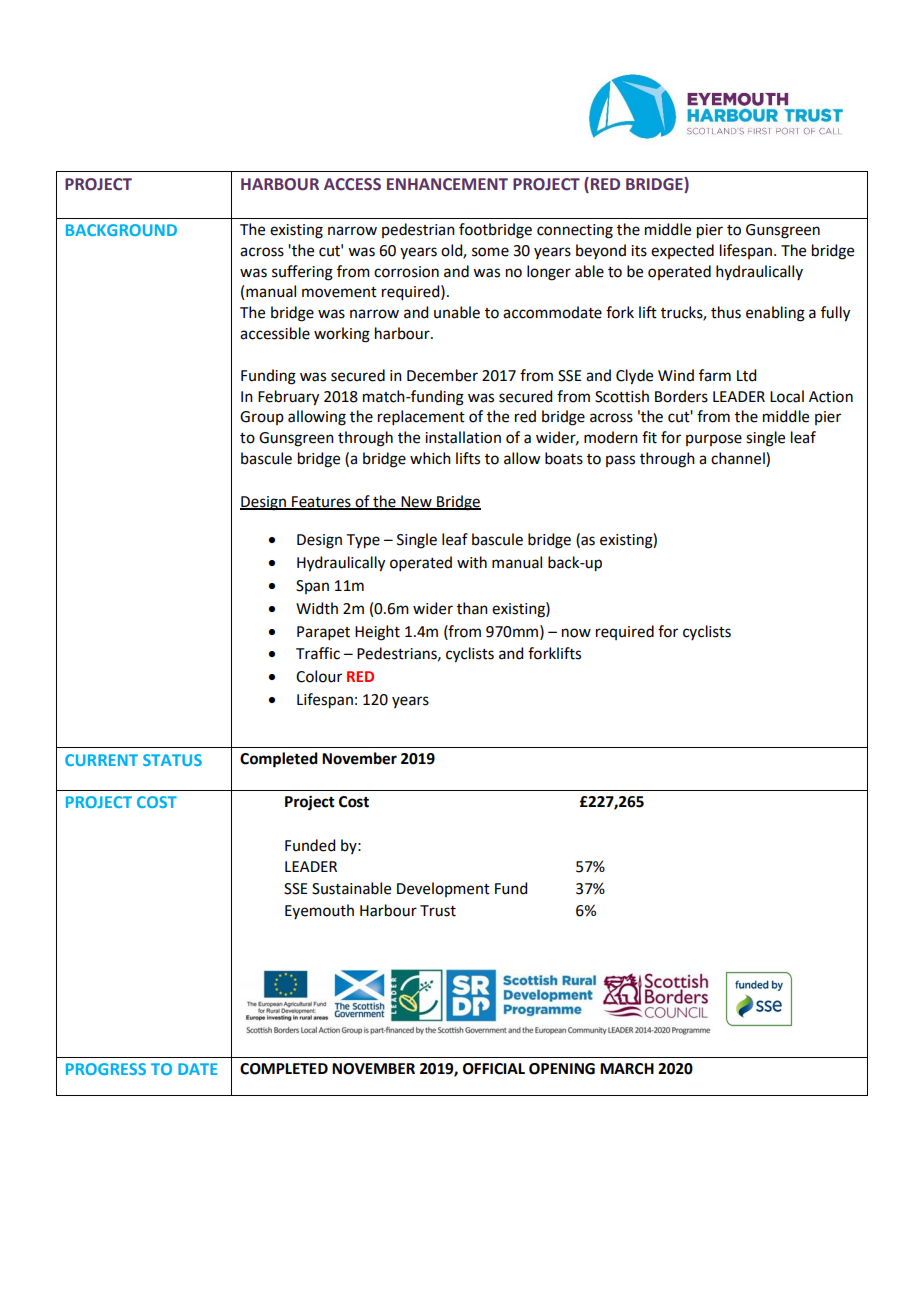 This screenshot has height=1308, width=924. What do you see at coordinates (494, 1069) in the screenshot?
I see `OFFICIAL` at bounding box center [494, 1069].
